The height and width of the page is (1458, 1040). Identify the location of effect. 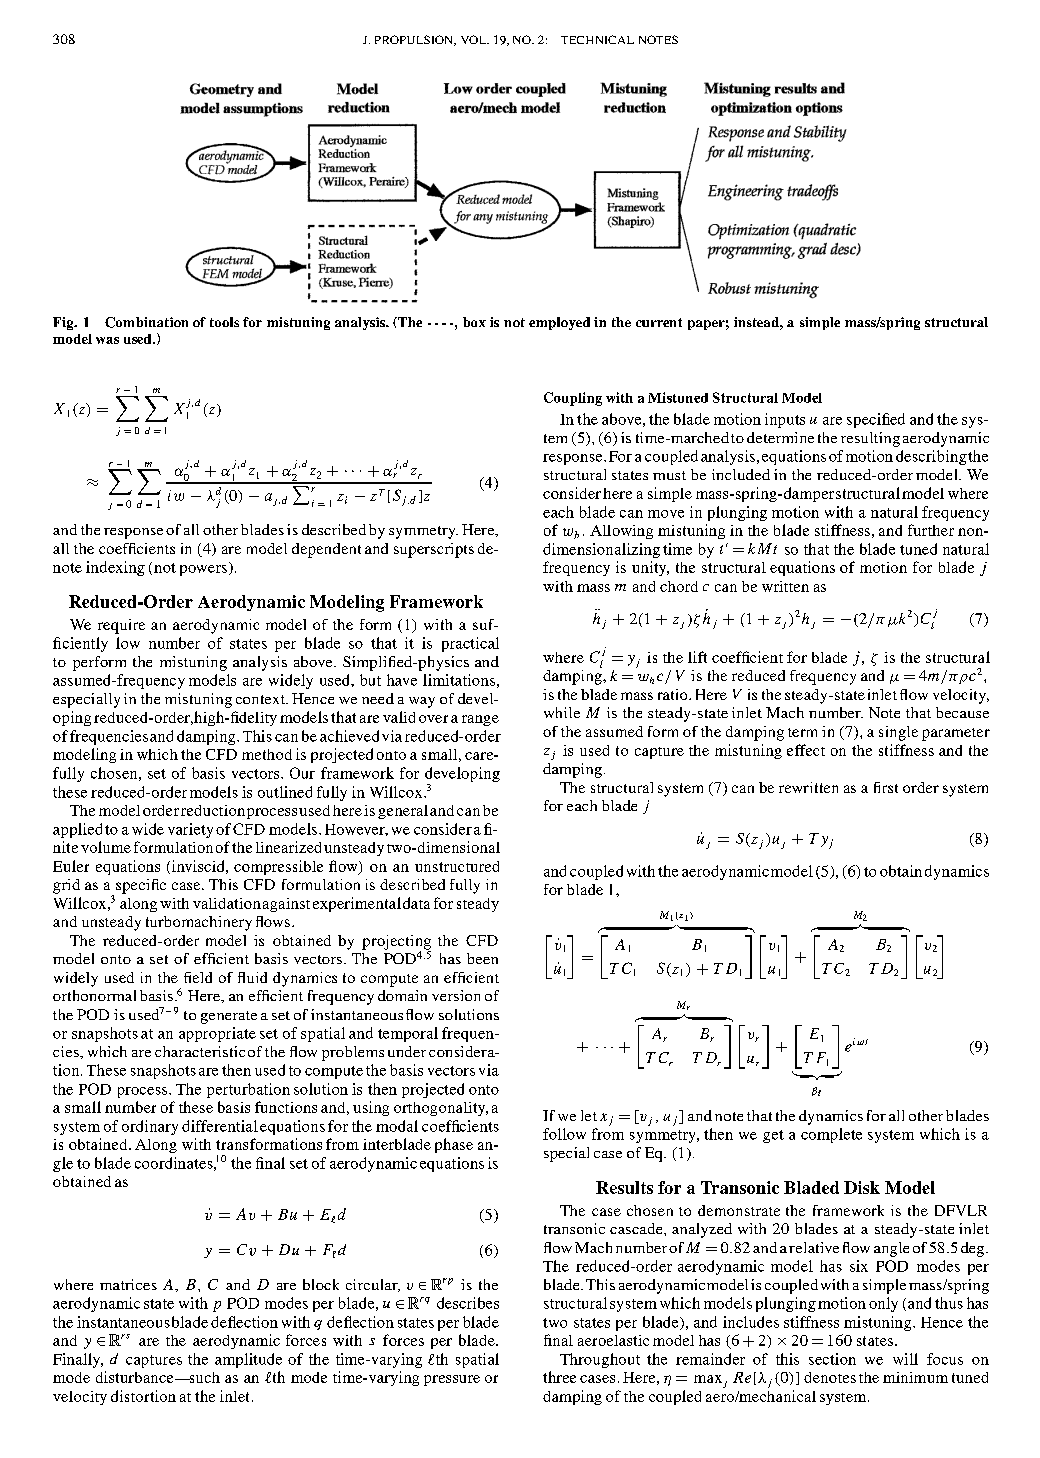
(806, 750).
